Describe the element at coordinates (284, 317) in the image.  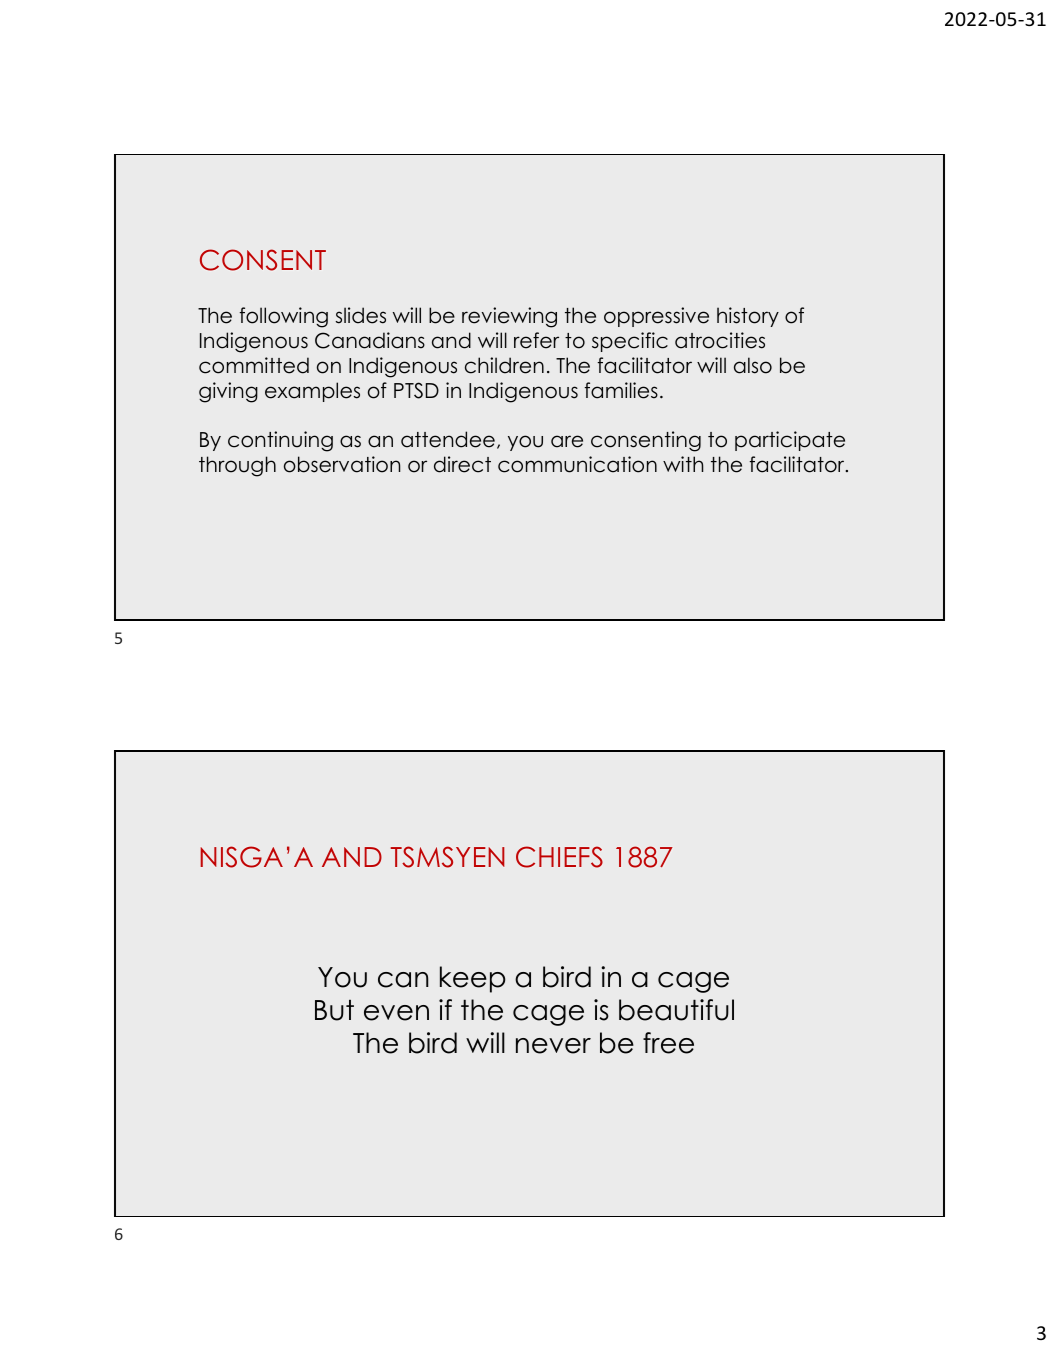
I see `following` at that location.
